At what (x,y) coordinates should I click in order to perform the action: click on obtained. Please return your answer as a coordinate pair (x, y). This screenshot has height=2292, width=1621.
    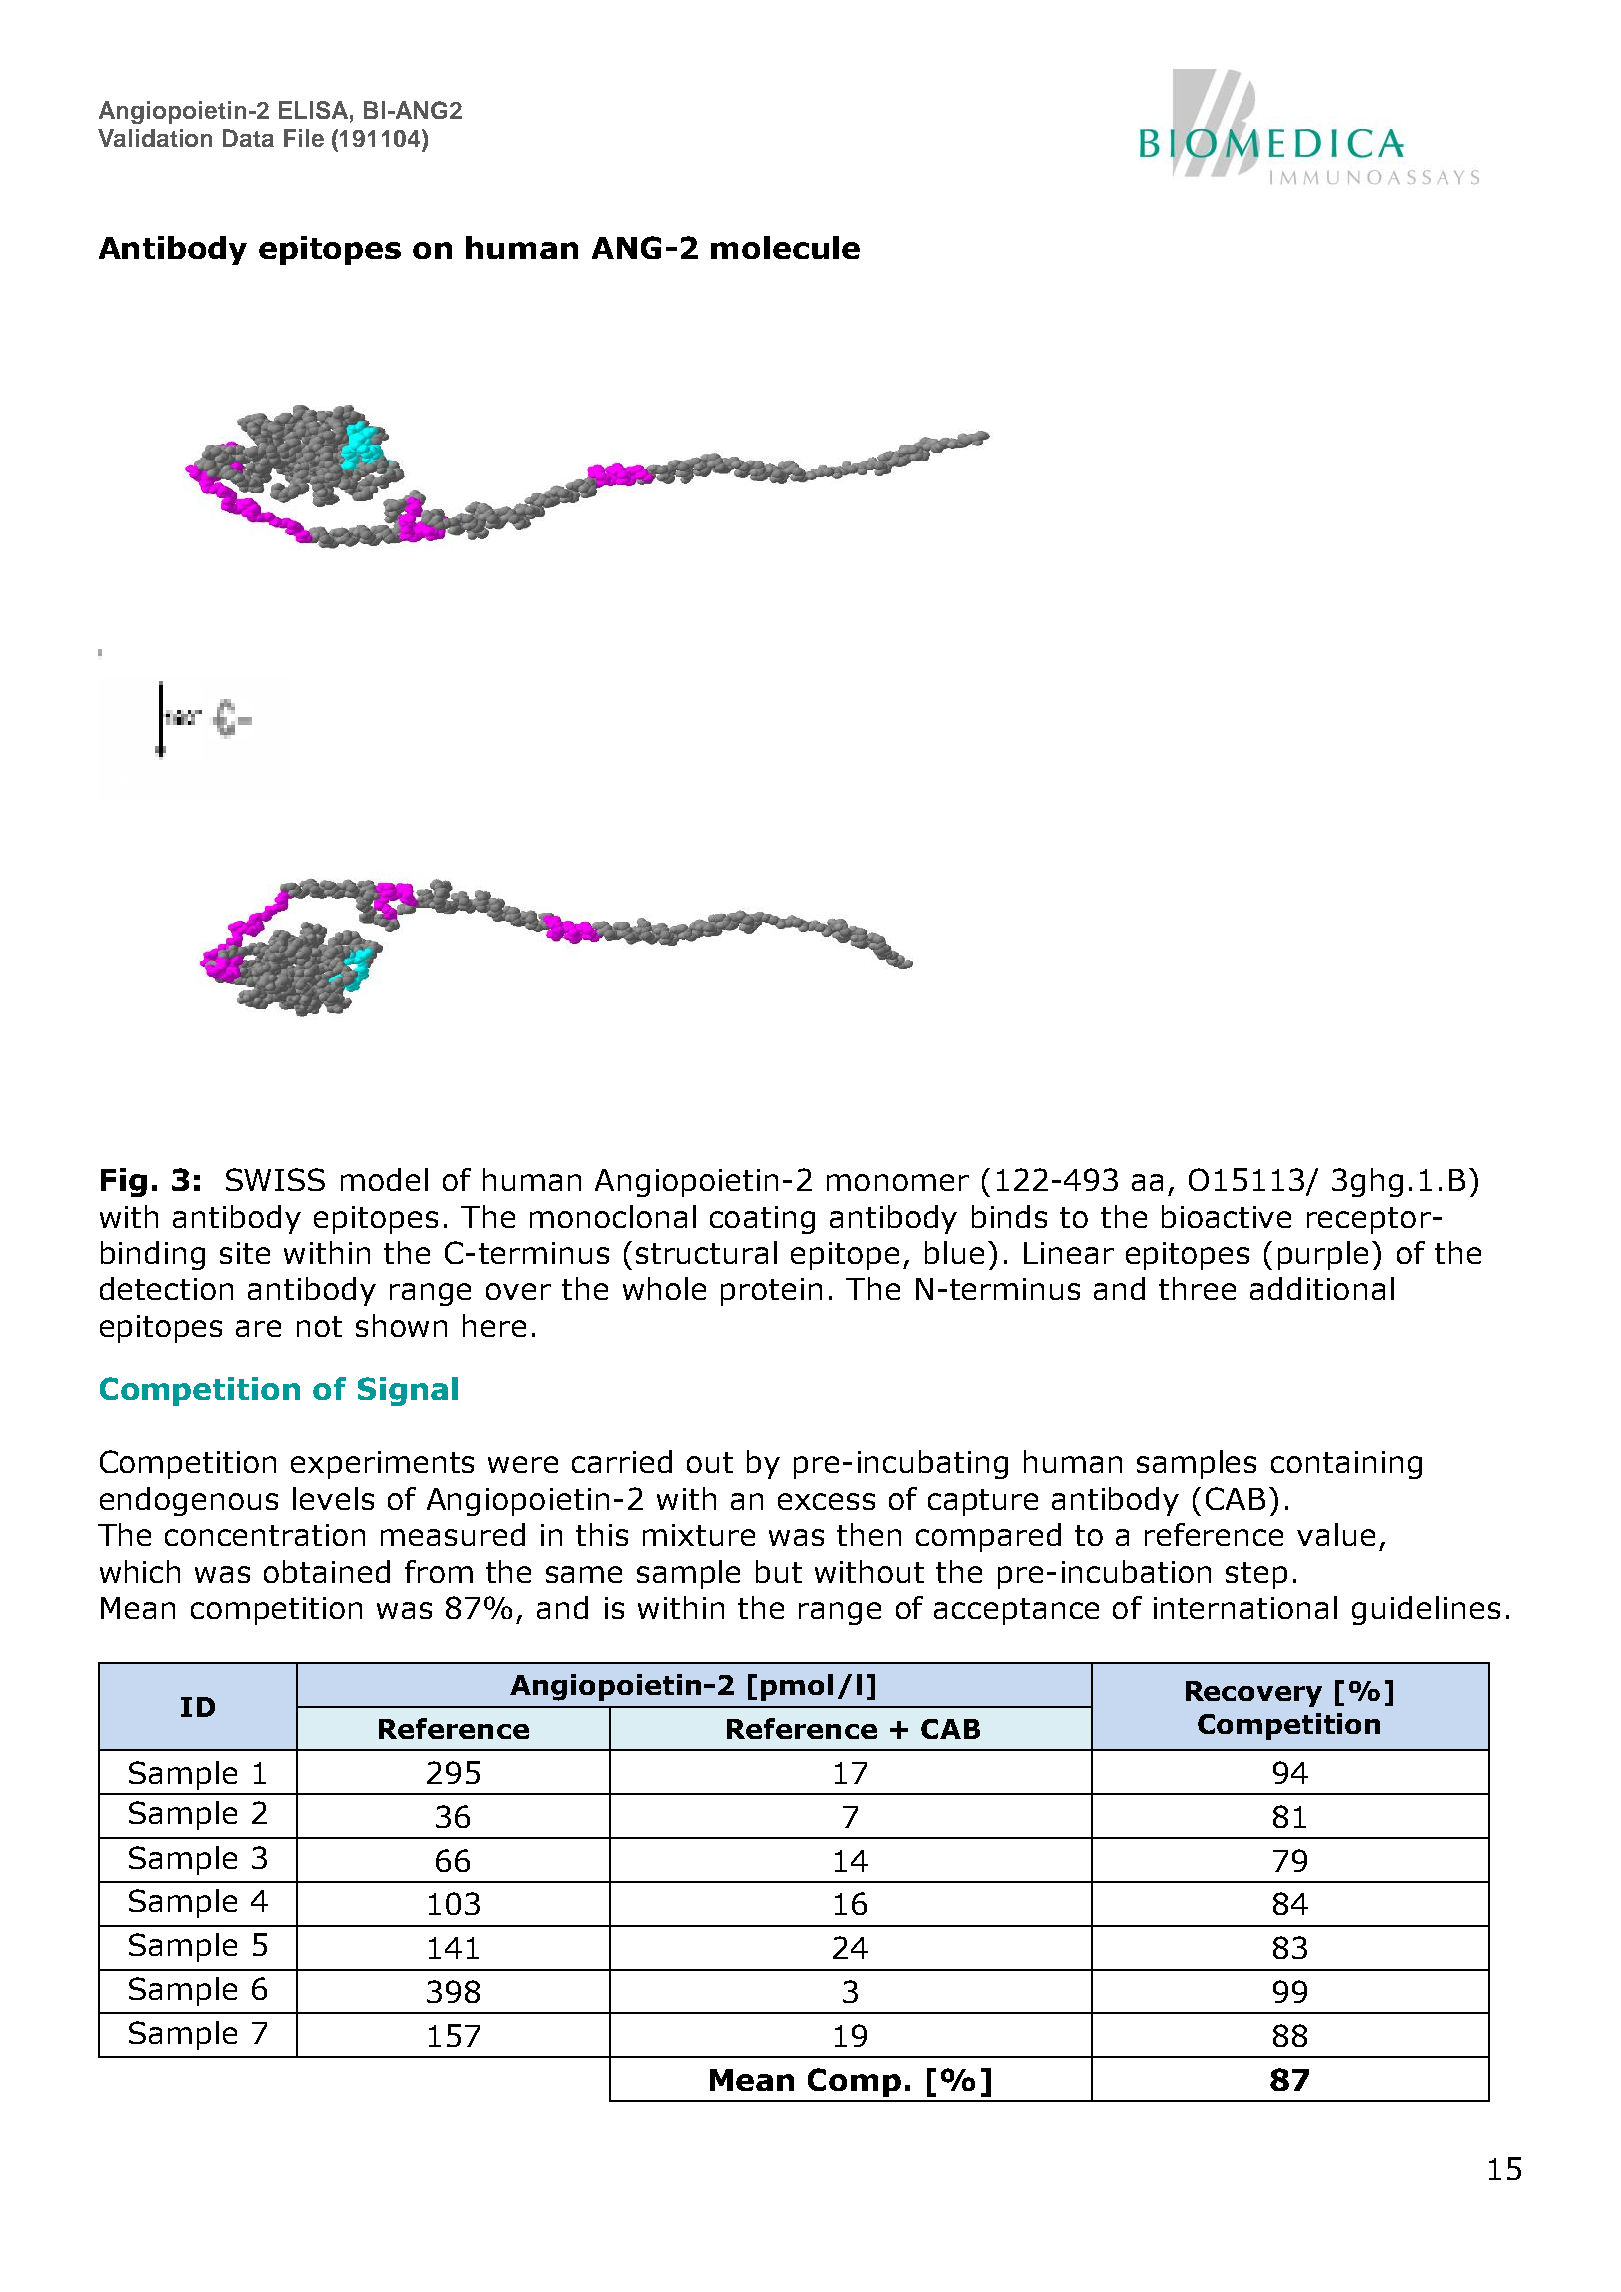
    Looking at the image, I should click on (327, 1571).
